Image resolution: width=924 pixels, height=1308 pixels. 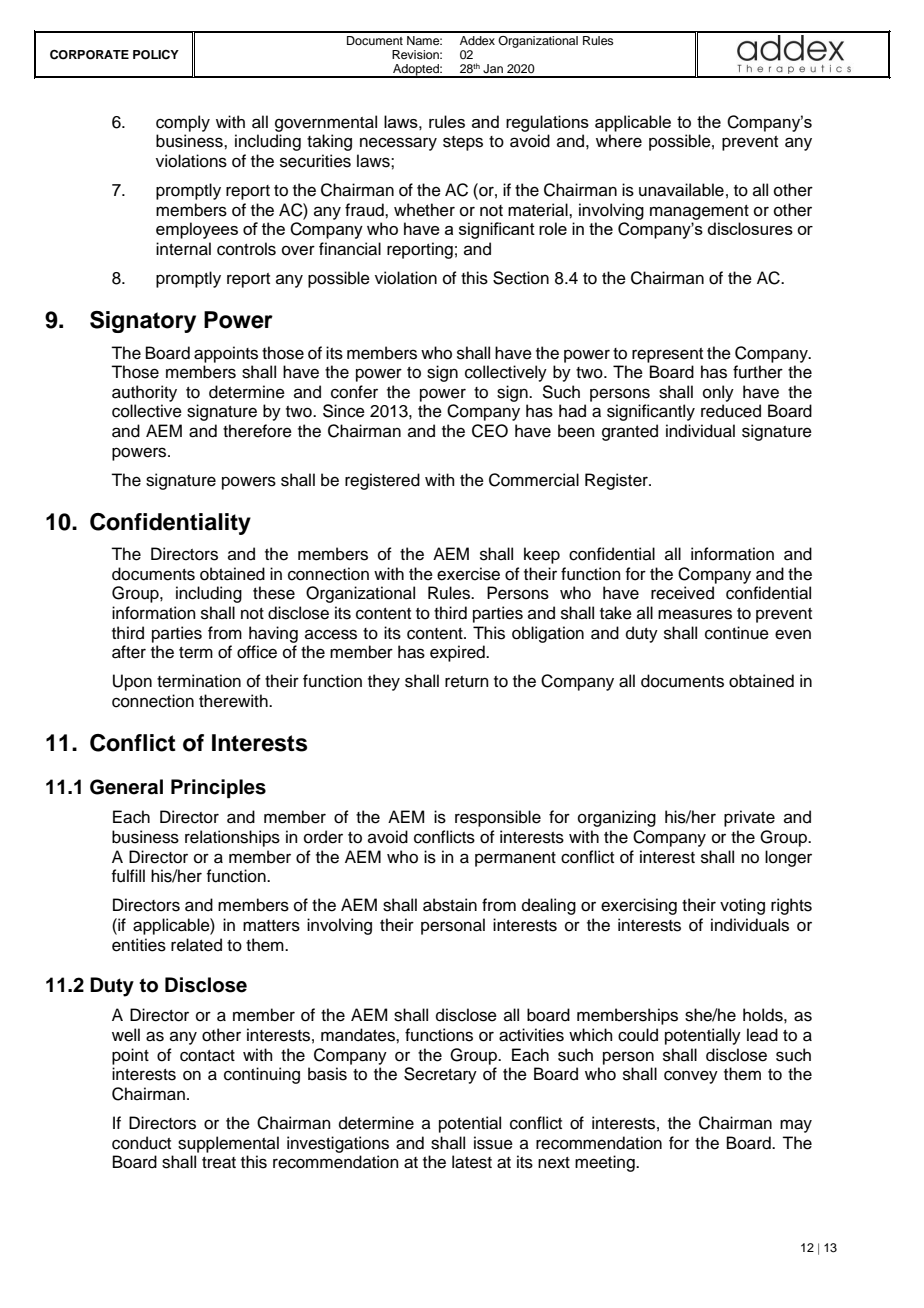 I want to click on comply, so click(x=183, y=123).
